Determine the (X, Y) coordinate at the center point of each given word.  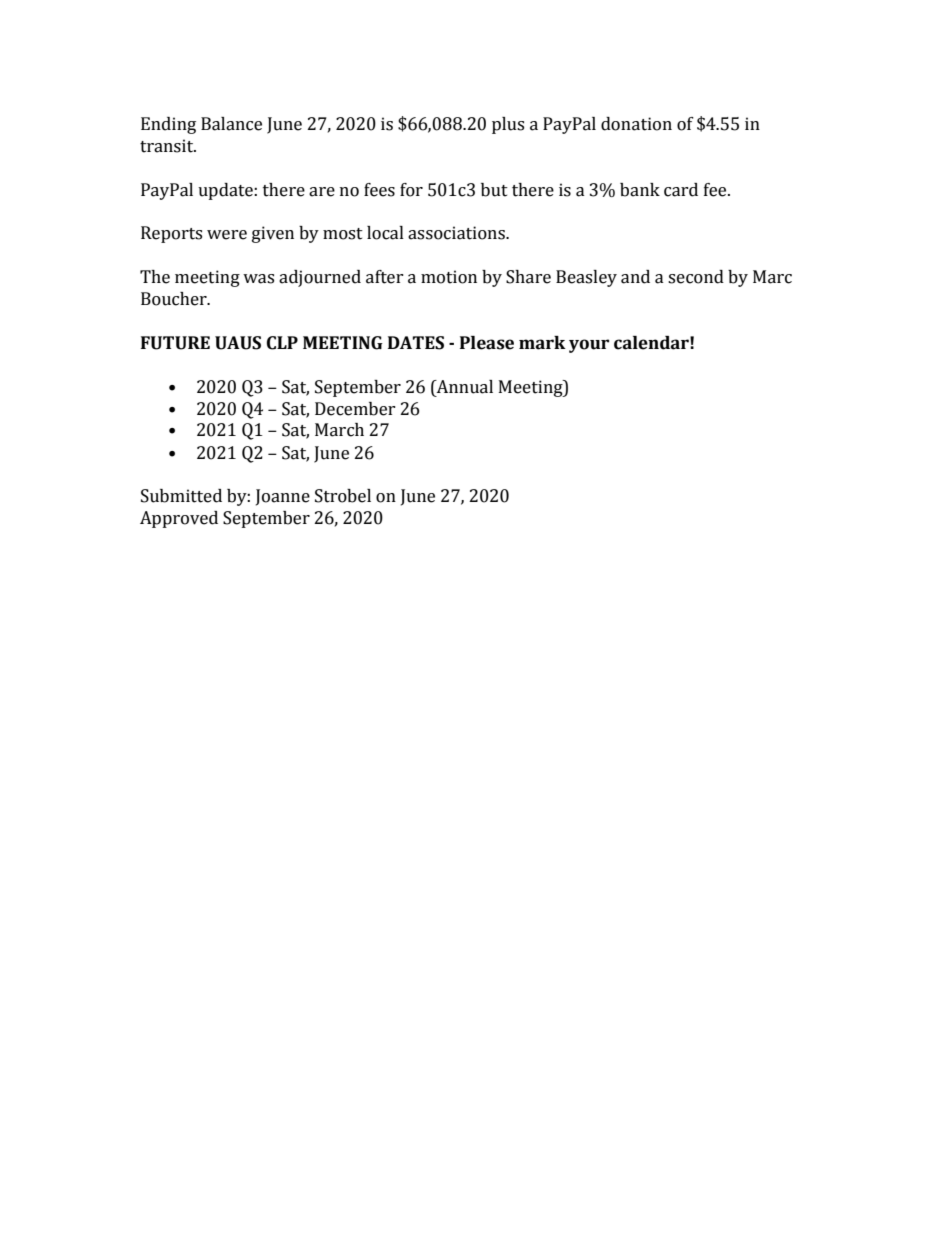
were (227, 235)
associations (457, 233)
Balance (231, 124)
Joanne (283, 497)
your (589, 346)
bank (640, 190)
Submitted (181, 496)
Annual (464, 387)
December (355, 409)
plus (508, 125)
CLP (282, 343)
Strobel (343, 496)
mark (542, 343)
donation (636, 124)
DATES (416, 343)
